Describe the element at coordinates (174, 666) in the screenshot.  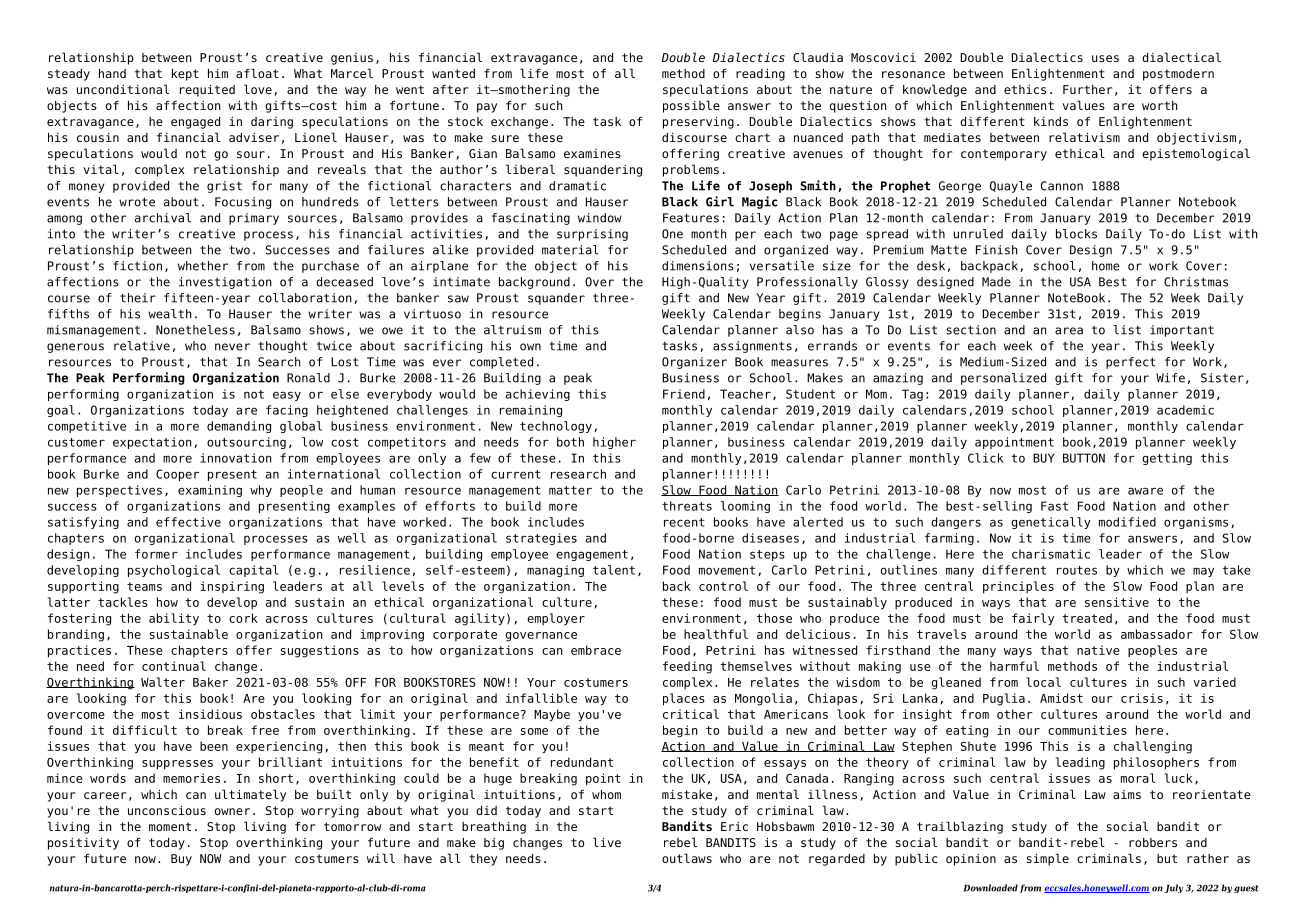
I see `continual` at that location.
